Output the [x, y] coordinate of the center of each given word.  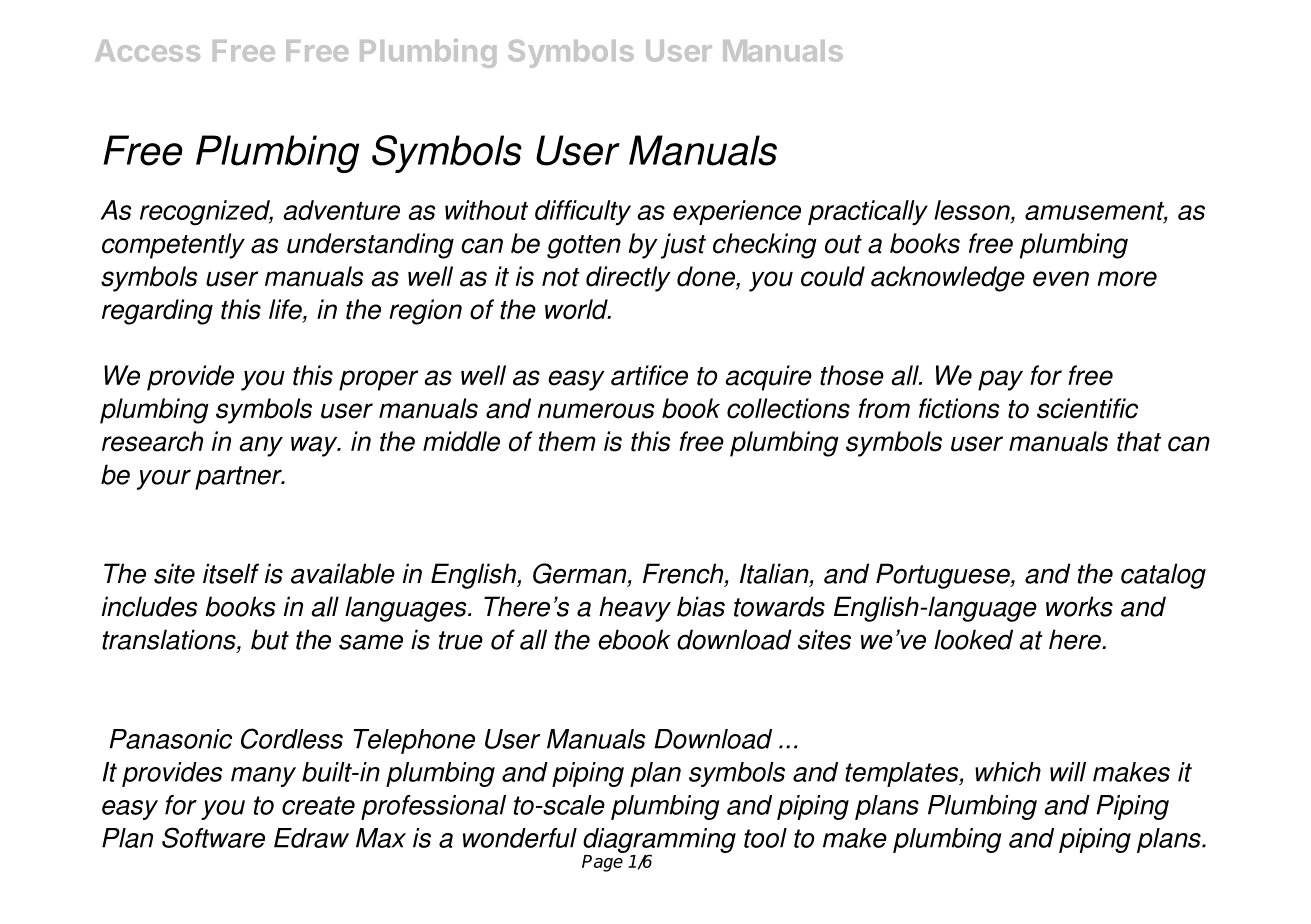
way [315, 446]
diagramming [659, 842]
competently [173, 246]
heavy [635, 609]
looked [973, 639]
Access [147, 51]
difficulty [583, 213]
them [567, 441]
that [1139, 441]
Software [213, 837]
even [1061, 279]
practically [868, 213]
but [270, 639]
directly [628, 279]
